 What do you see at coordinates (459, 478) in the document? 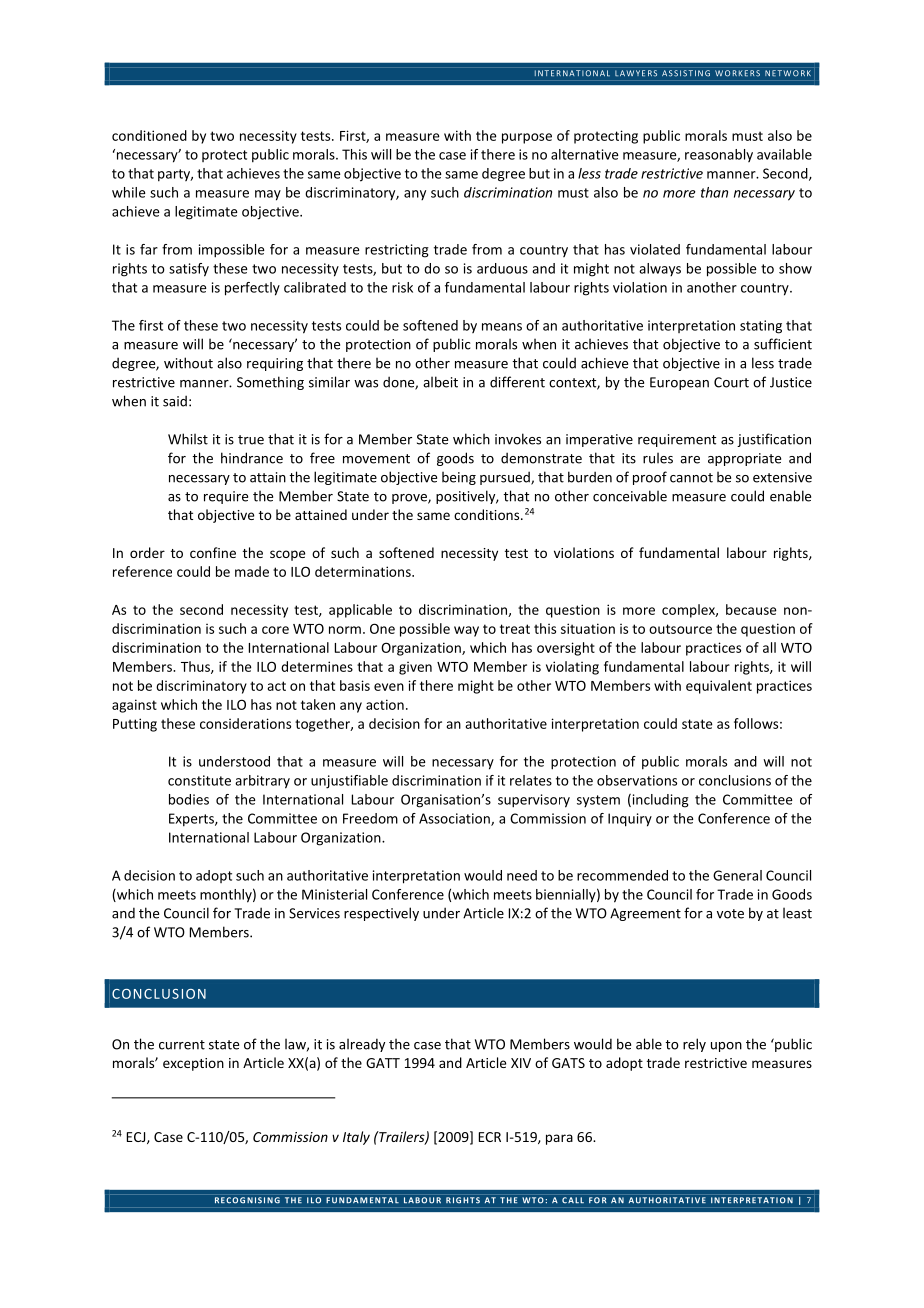
I see `being` at bounding box center [459, 478].
